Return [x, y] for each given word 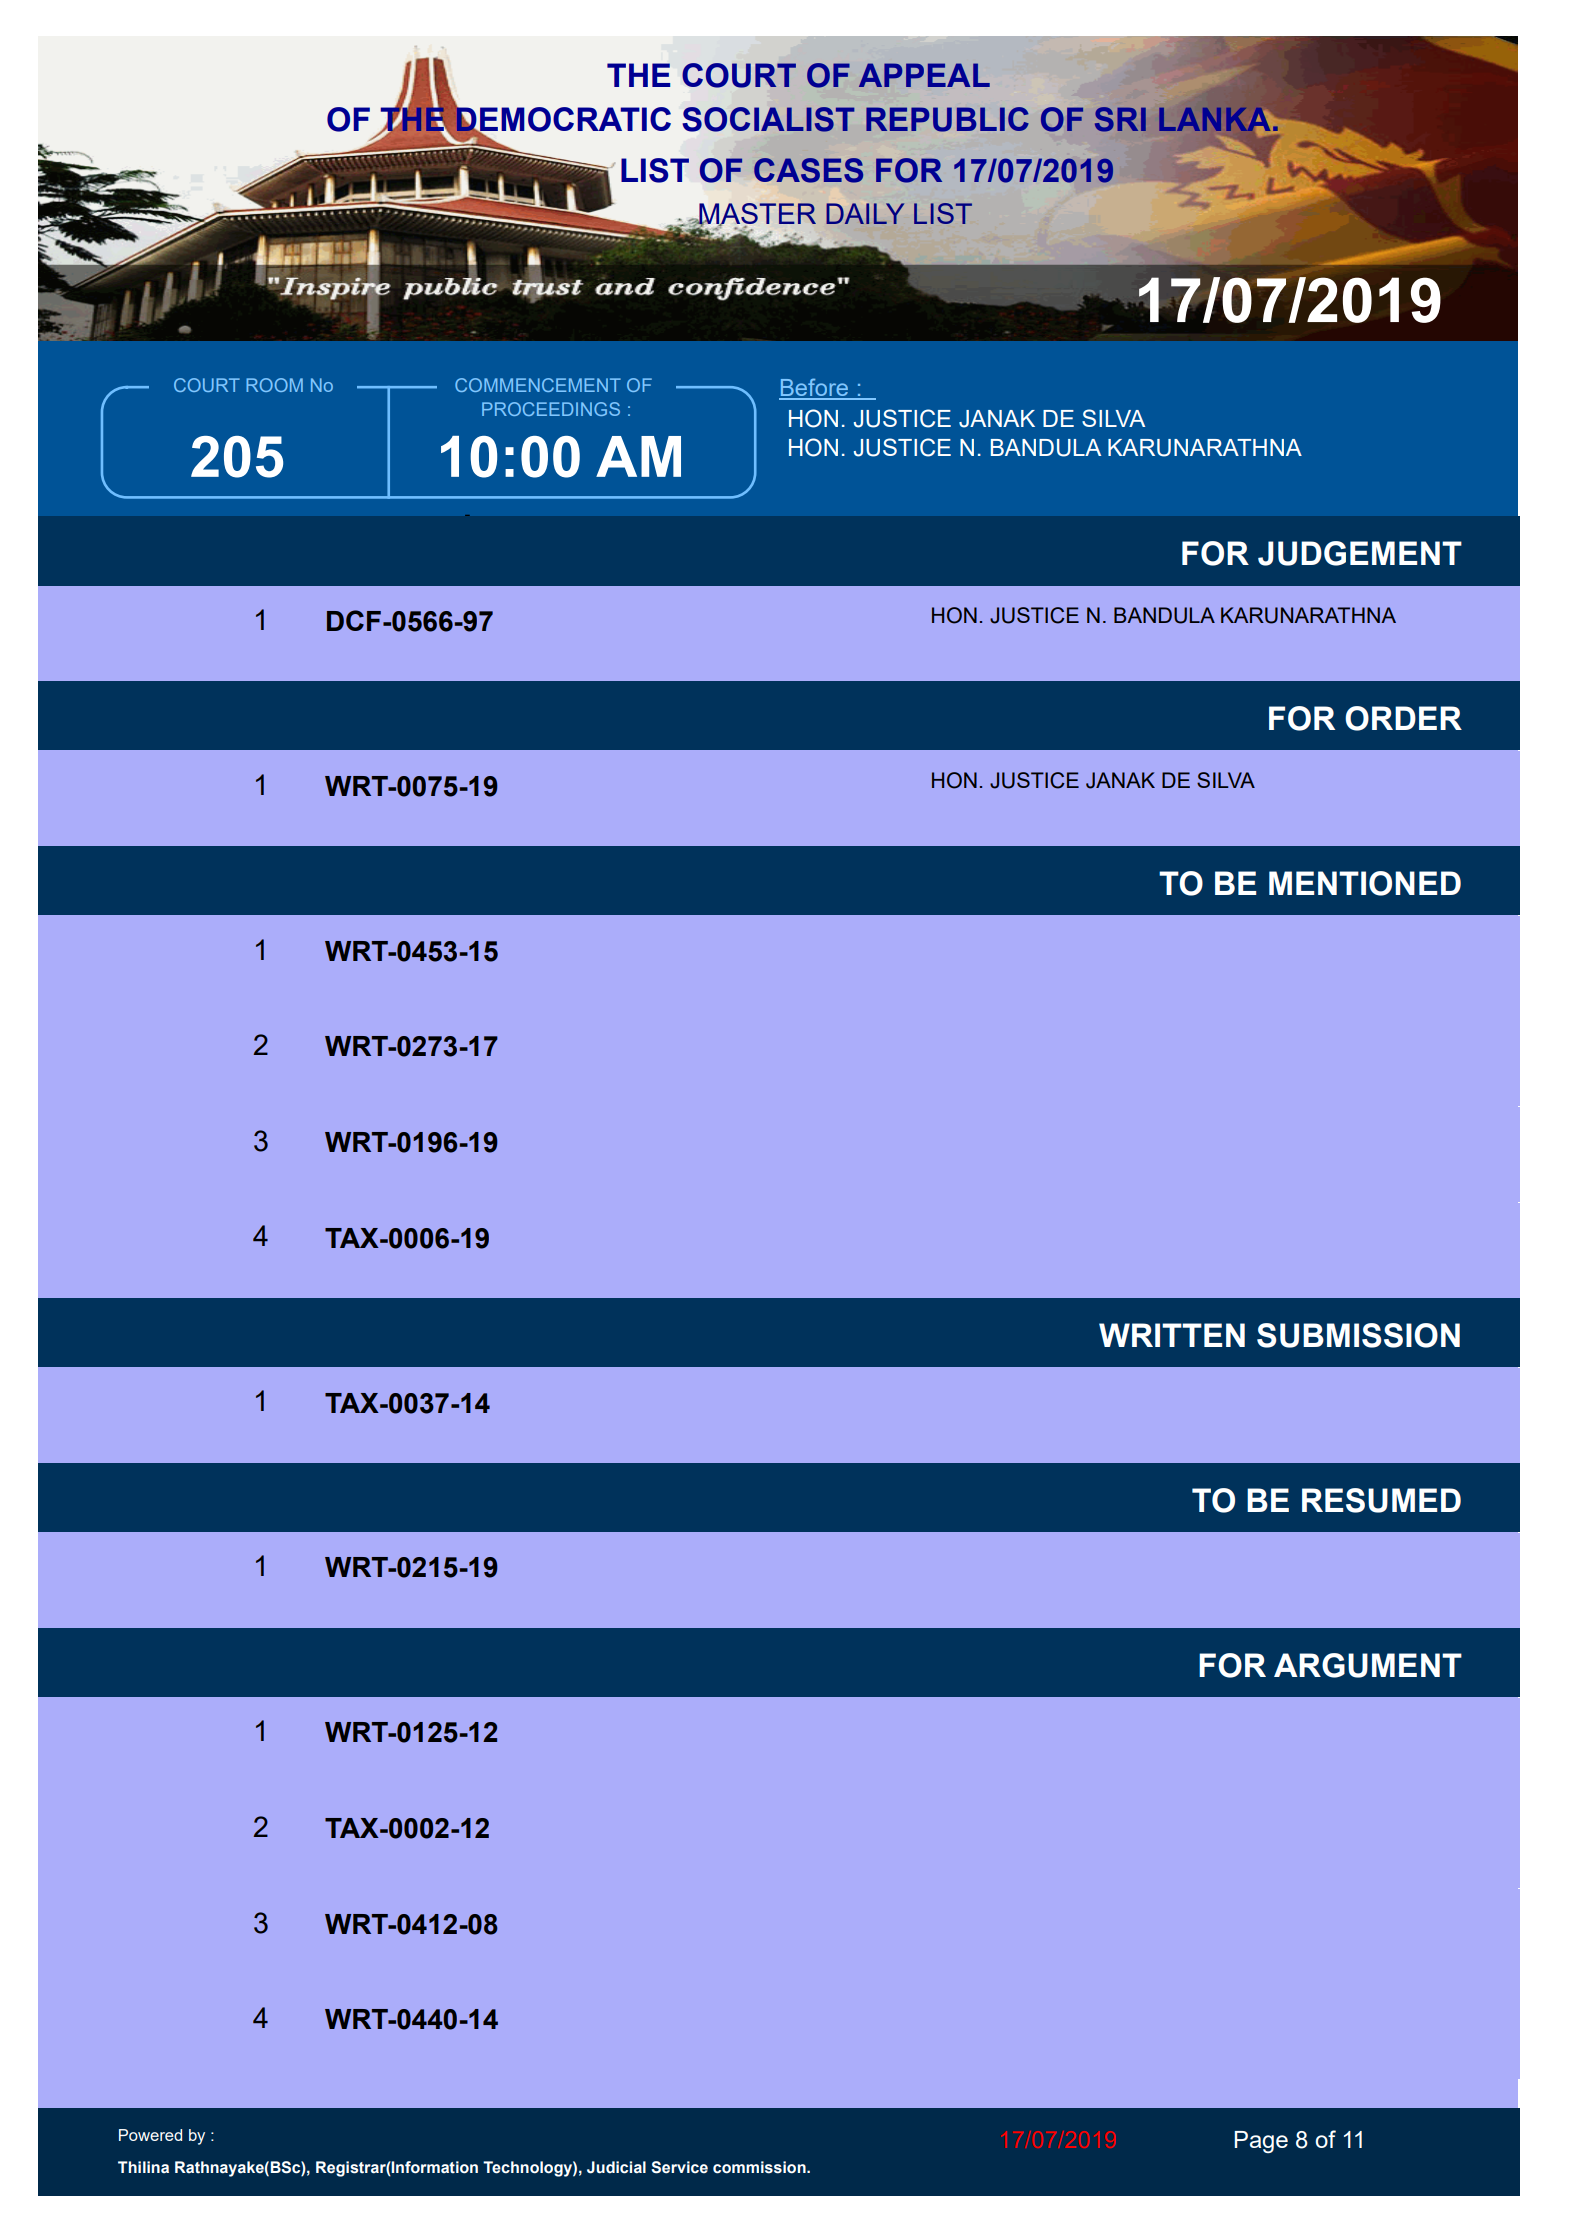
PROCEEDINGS [551, 409]
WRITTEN [1172, 1335]
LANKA [1215, 119]
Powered [150, 2135]
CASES [808, 170]
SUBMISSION [1358, 1335]
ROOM [274, 385]
